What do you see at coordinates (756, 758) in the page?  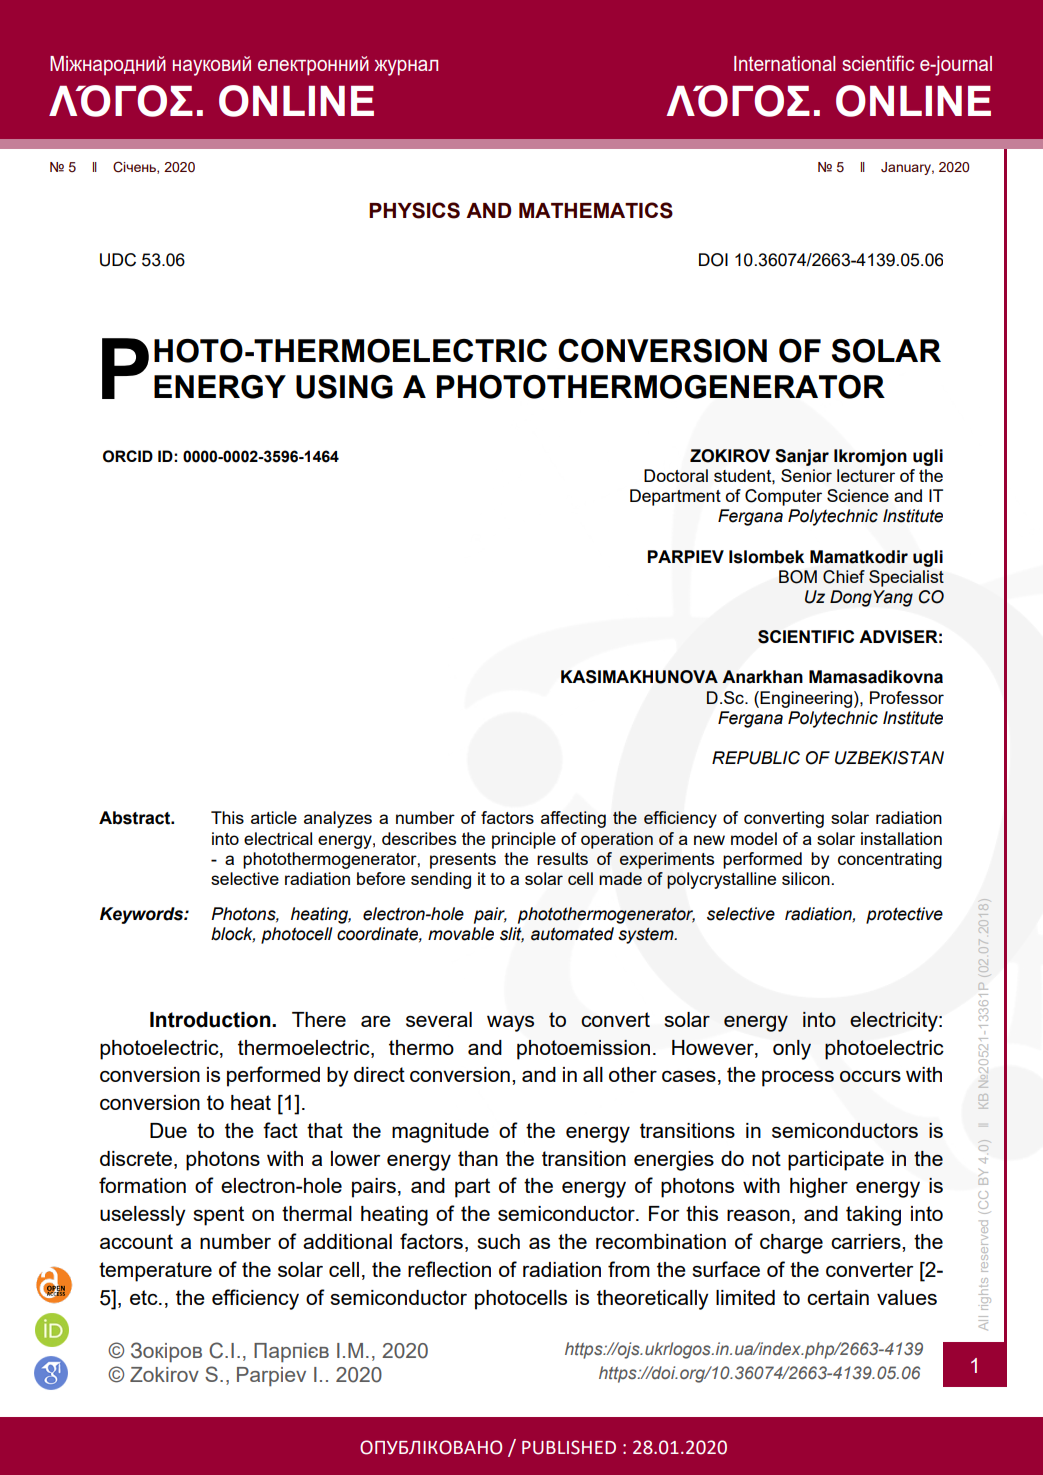 I see `REPUBLIC` at bounding box center [756, 758].
